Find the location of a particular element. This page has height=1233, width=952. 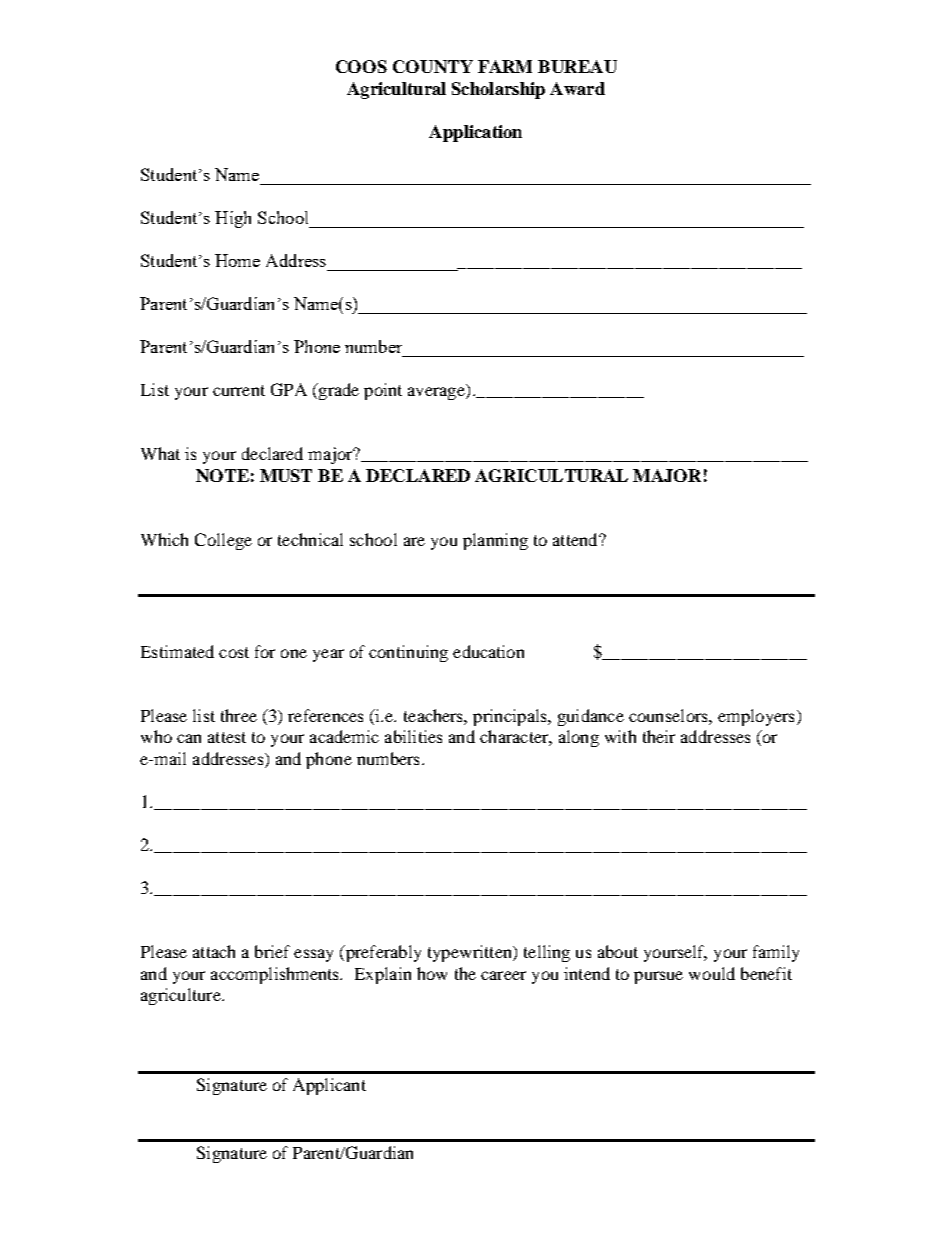

point is located at coordinates (383, 391).
